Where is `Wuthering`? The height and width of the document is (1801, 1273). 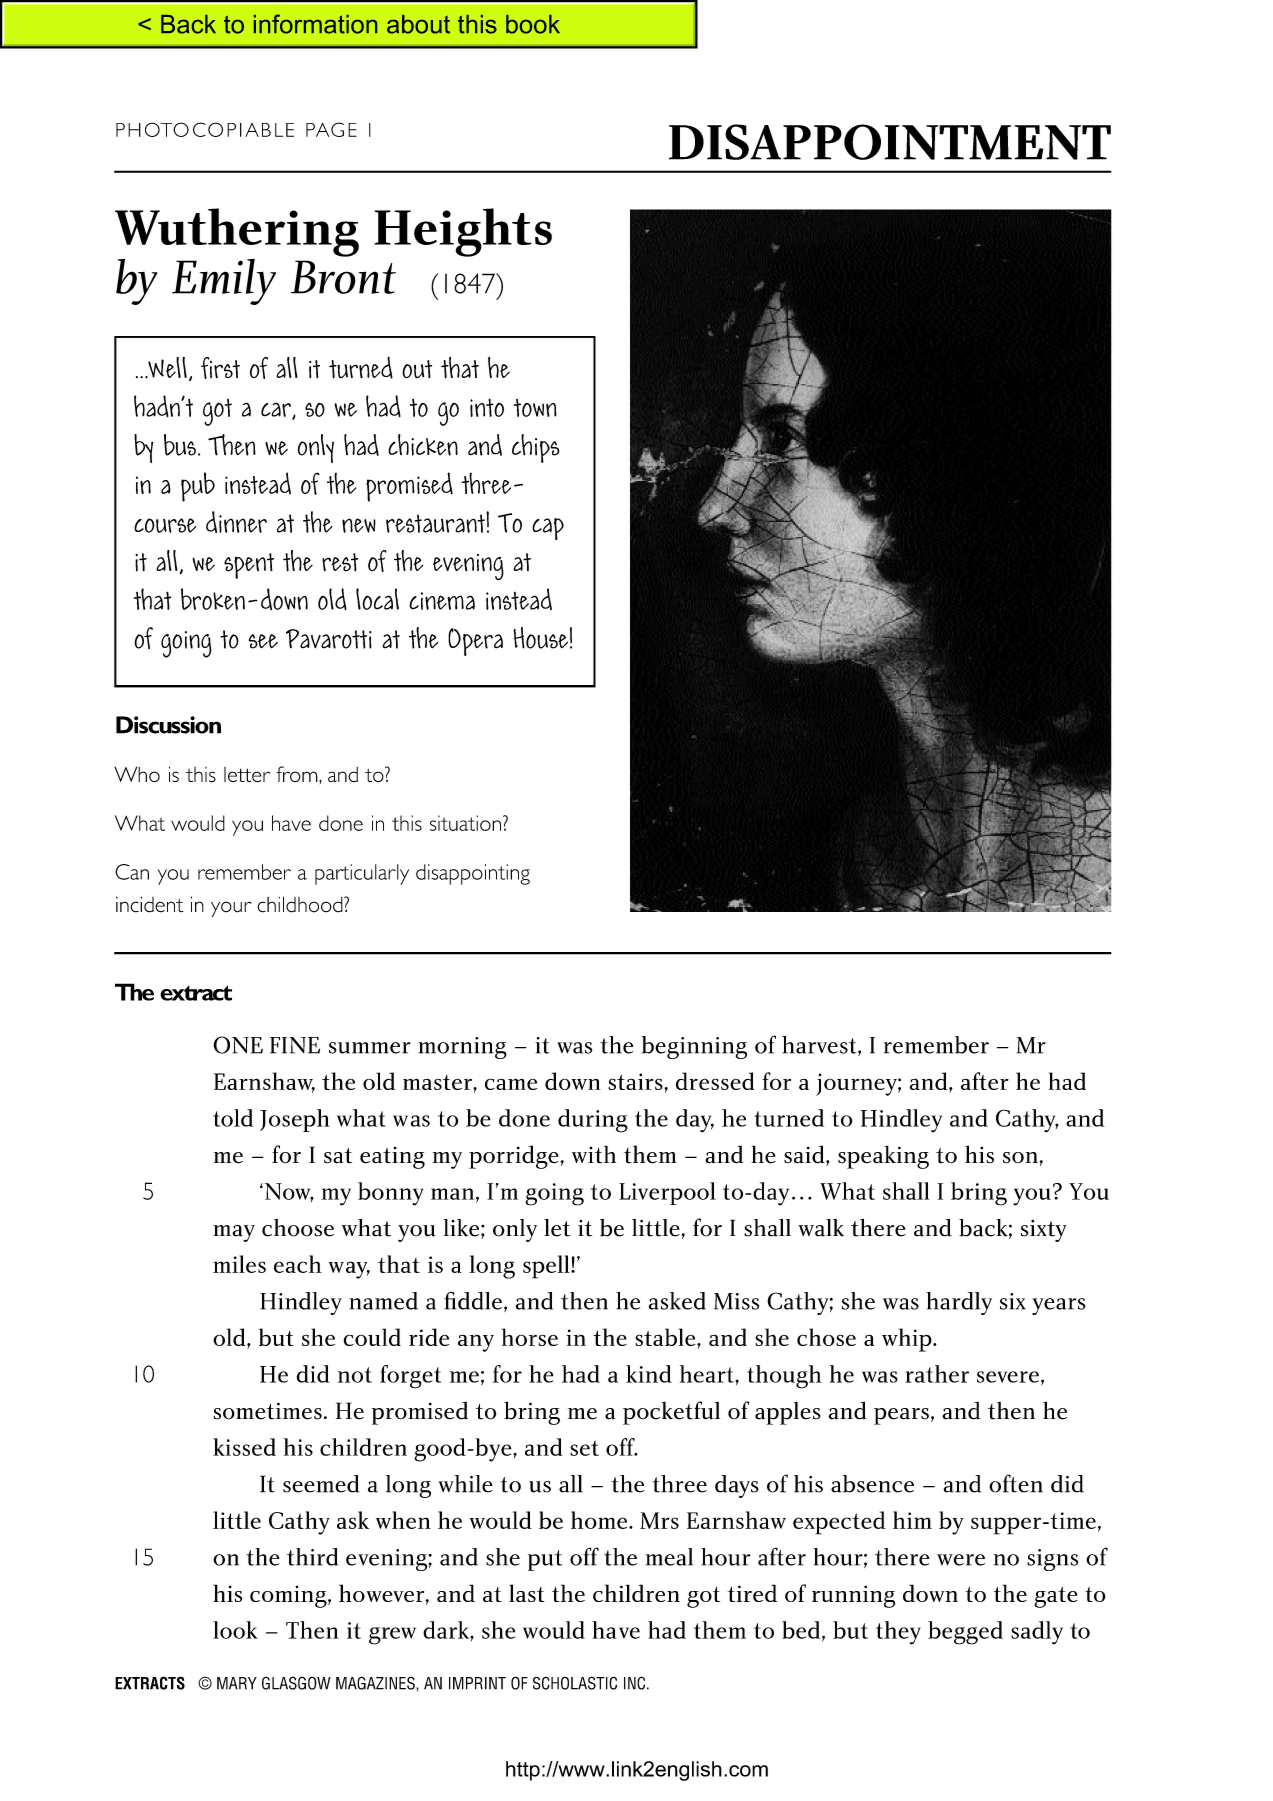 Wuthering is located at coordinates (237, 233).
